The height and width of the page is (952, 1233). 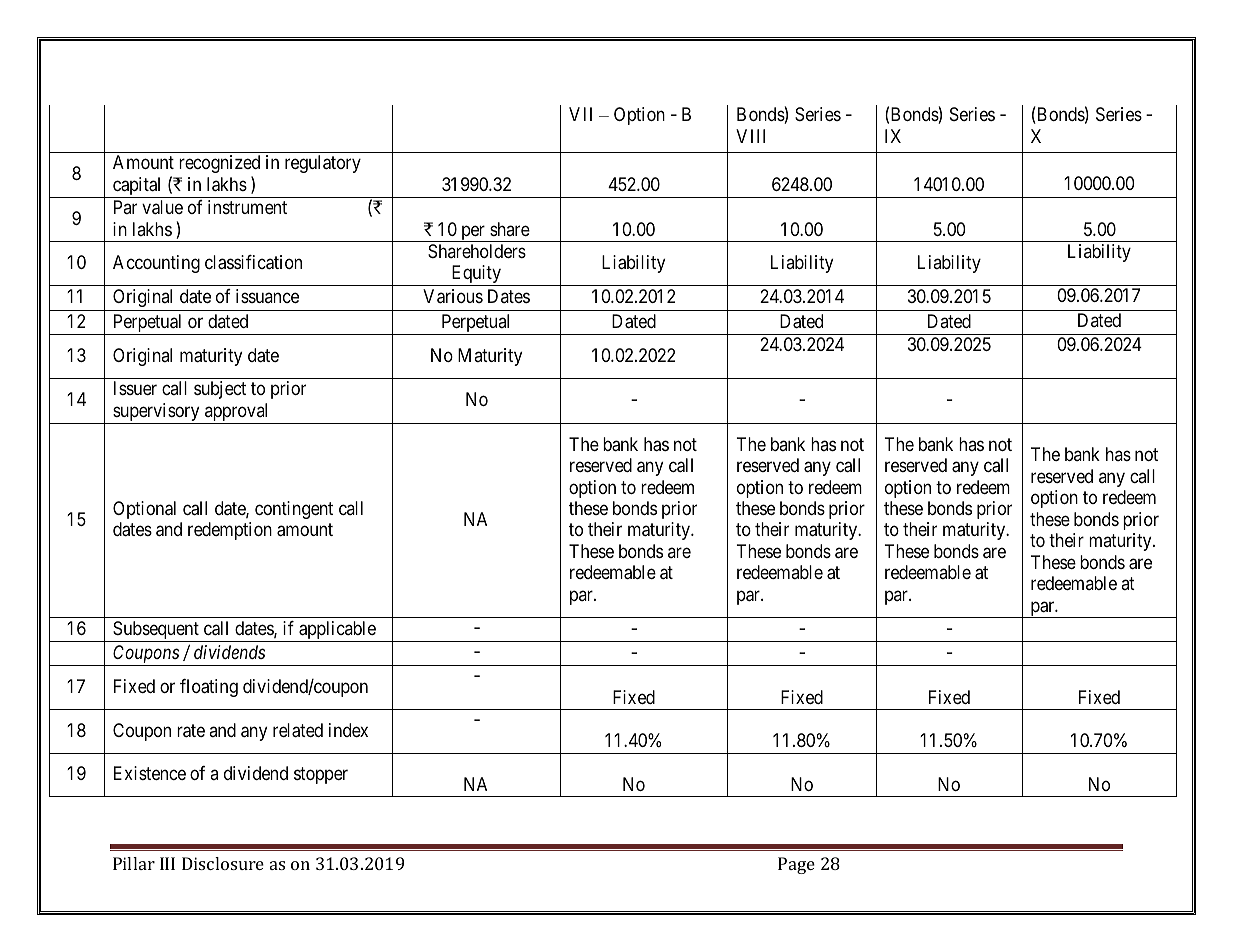 What do you see at coordinates (750, 136) in the page?
I see `VIII` at bounding box center [750, 136].
